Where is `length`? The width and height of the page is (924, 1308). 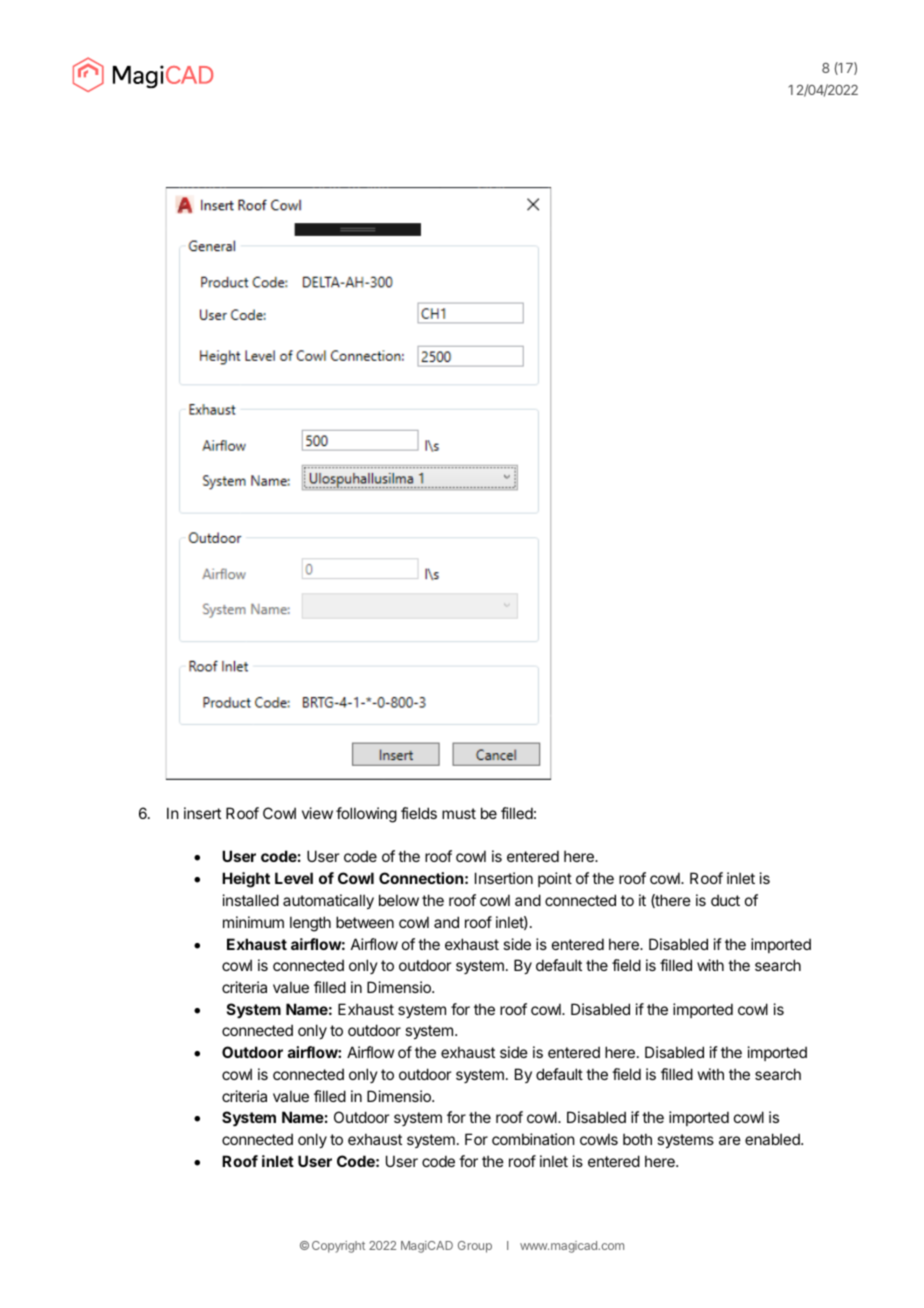
length is located at coordinates (310, 924).
